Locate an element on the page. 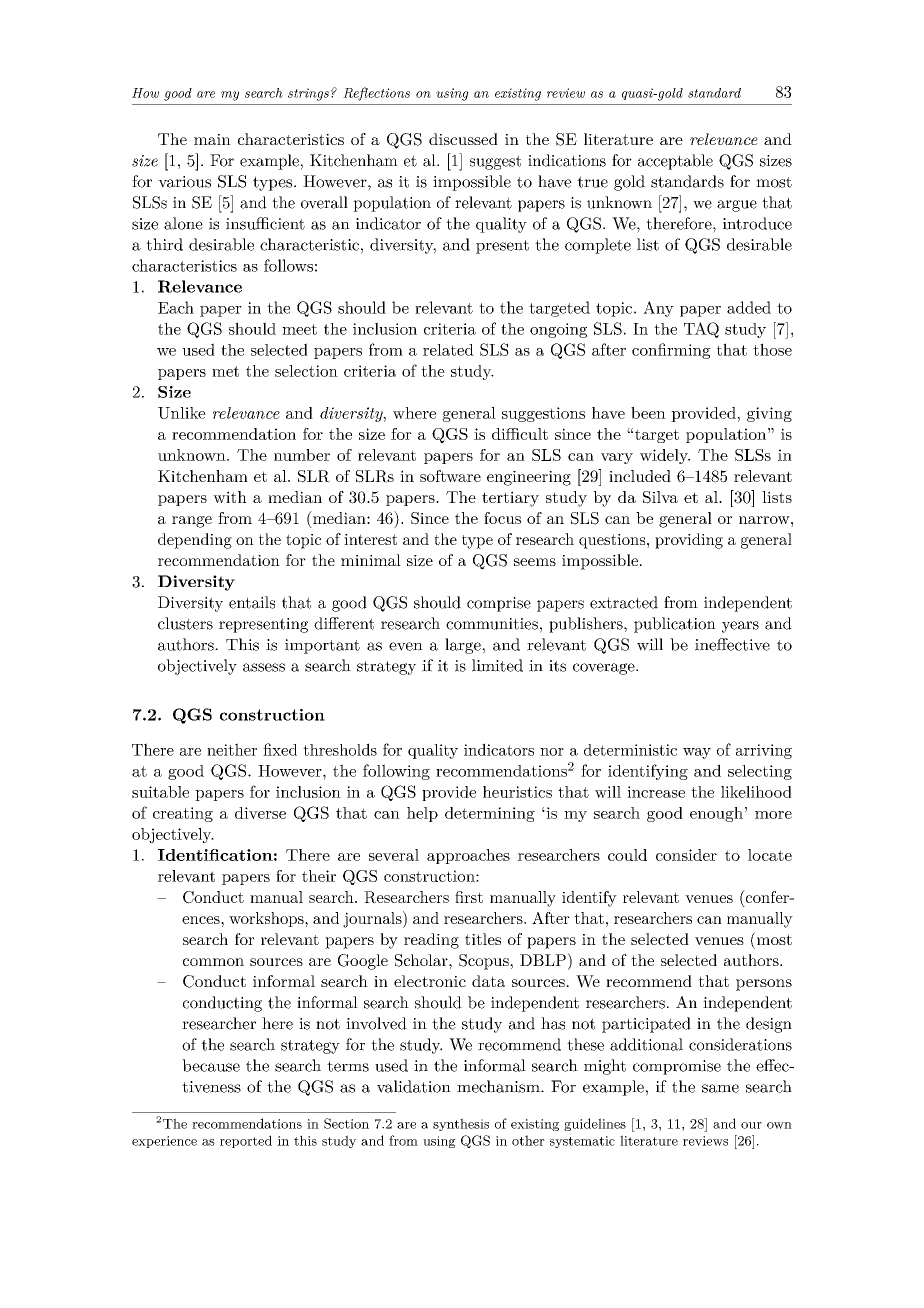  same is located at coordinates (720, 1088).
